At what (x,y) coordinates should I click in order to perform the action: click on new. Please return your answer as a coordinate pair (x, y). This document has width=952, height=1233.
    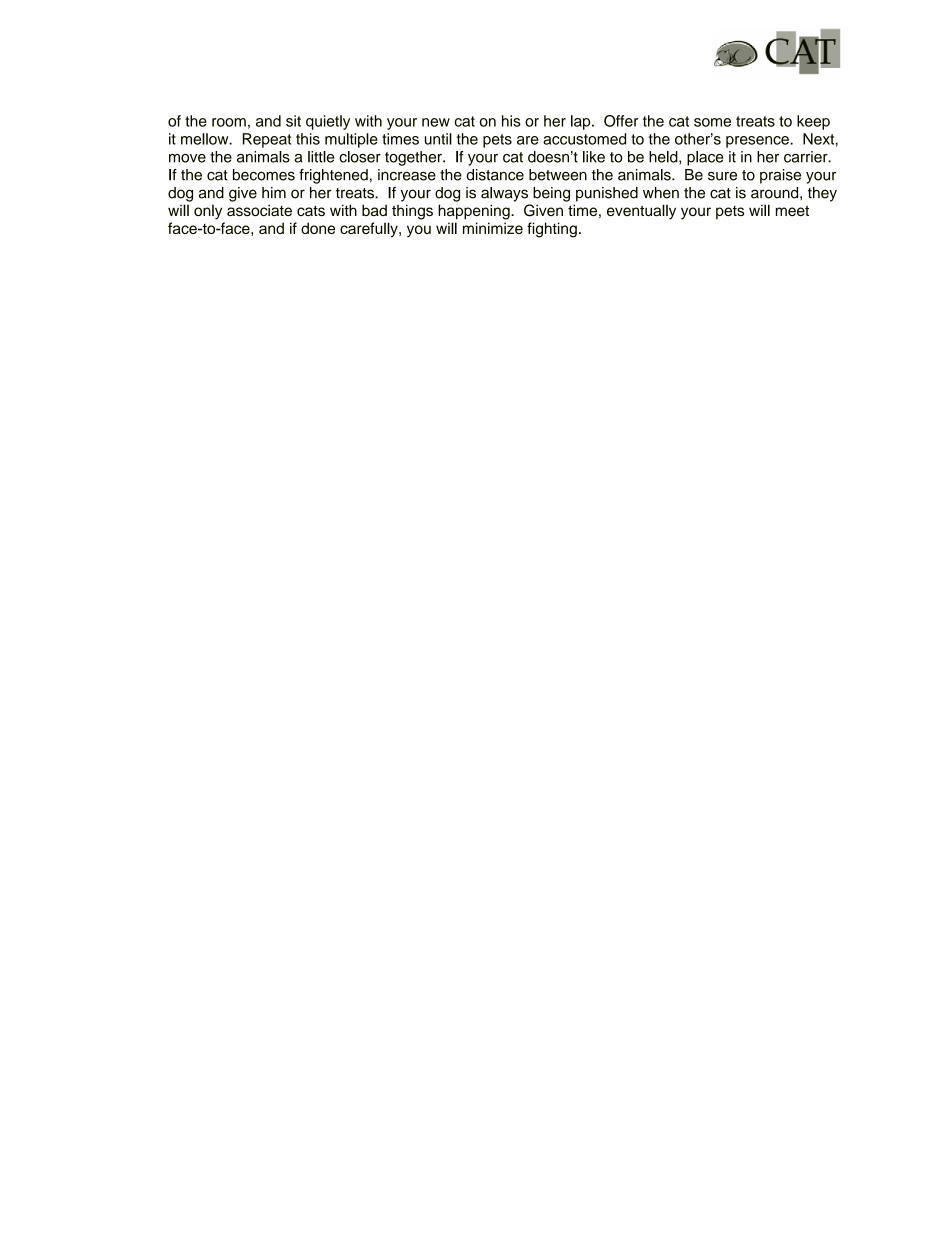
    Looking at the image, I should click on (436, 122).
